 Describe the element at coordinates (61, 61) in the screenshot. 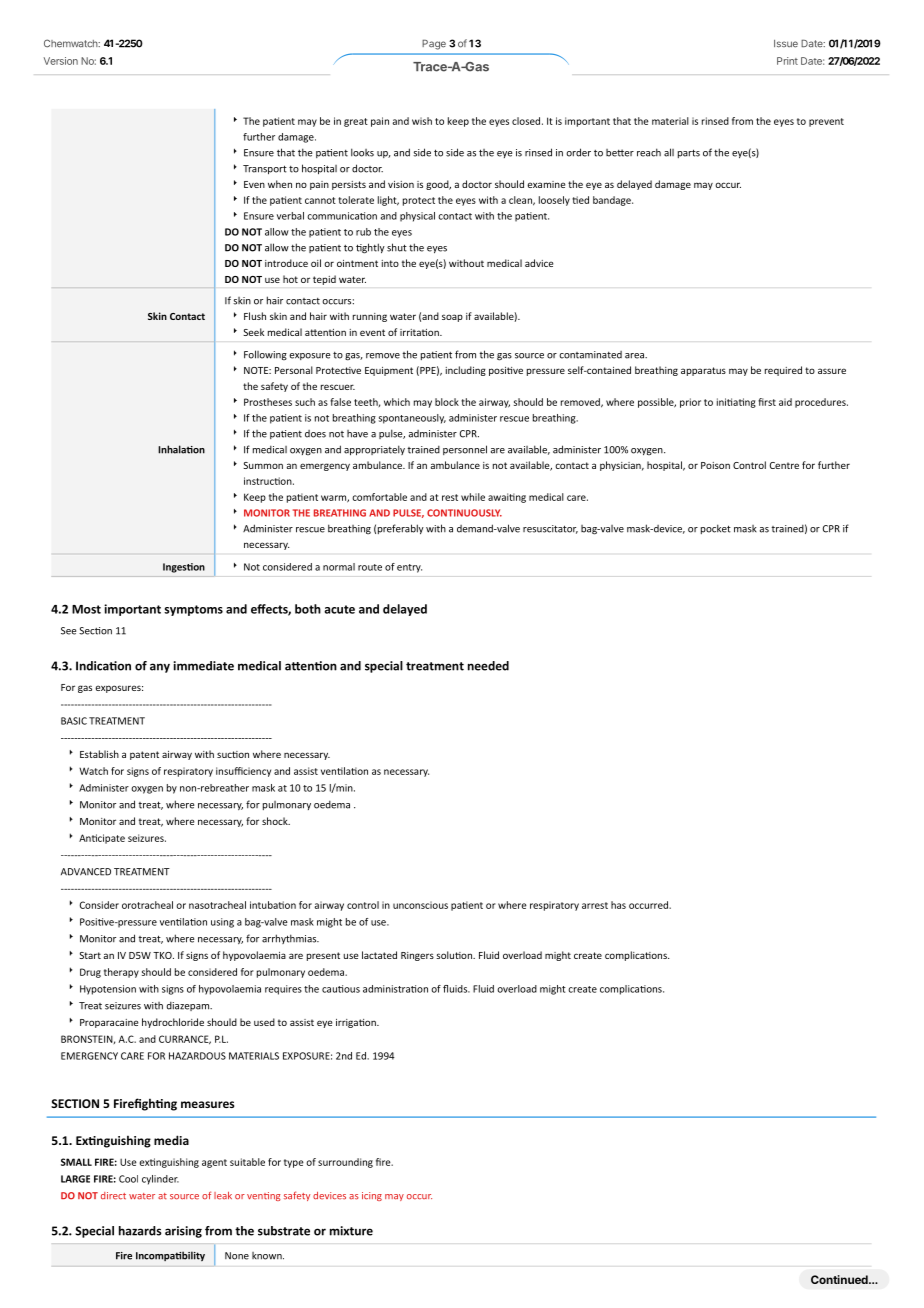

I see `Version` at that location.
